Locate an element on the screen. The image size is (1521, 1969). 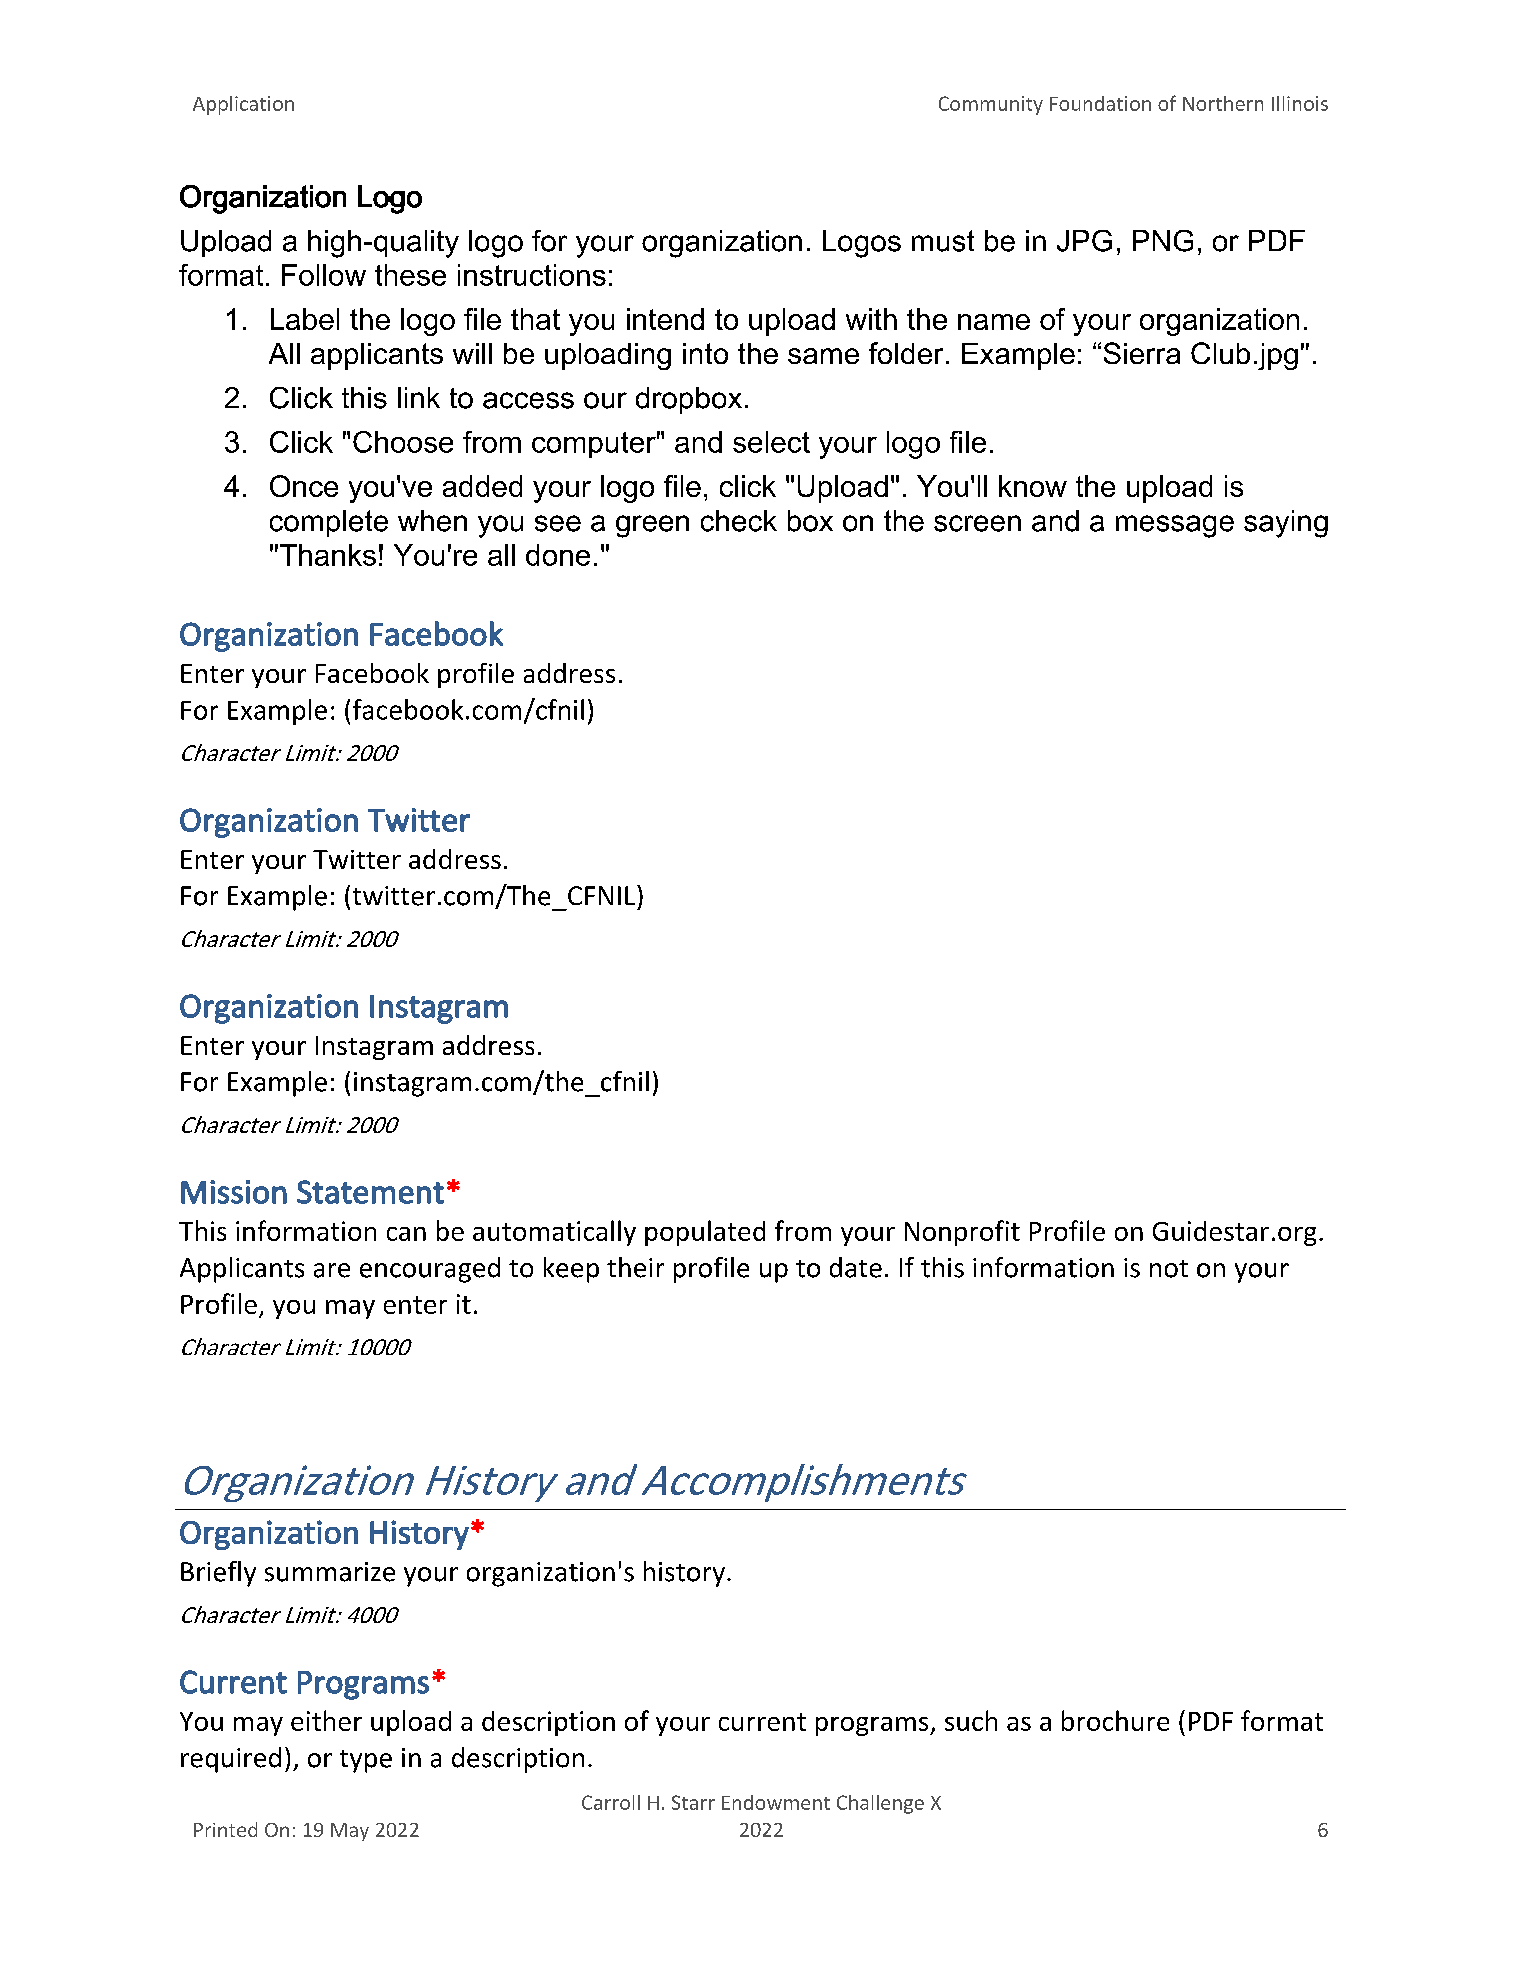
date is located at coordinates (856, 1267).
